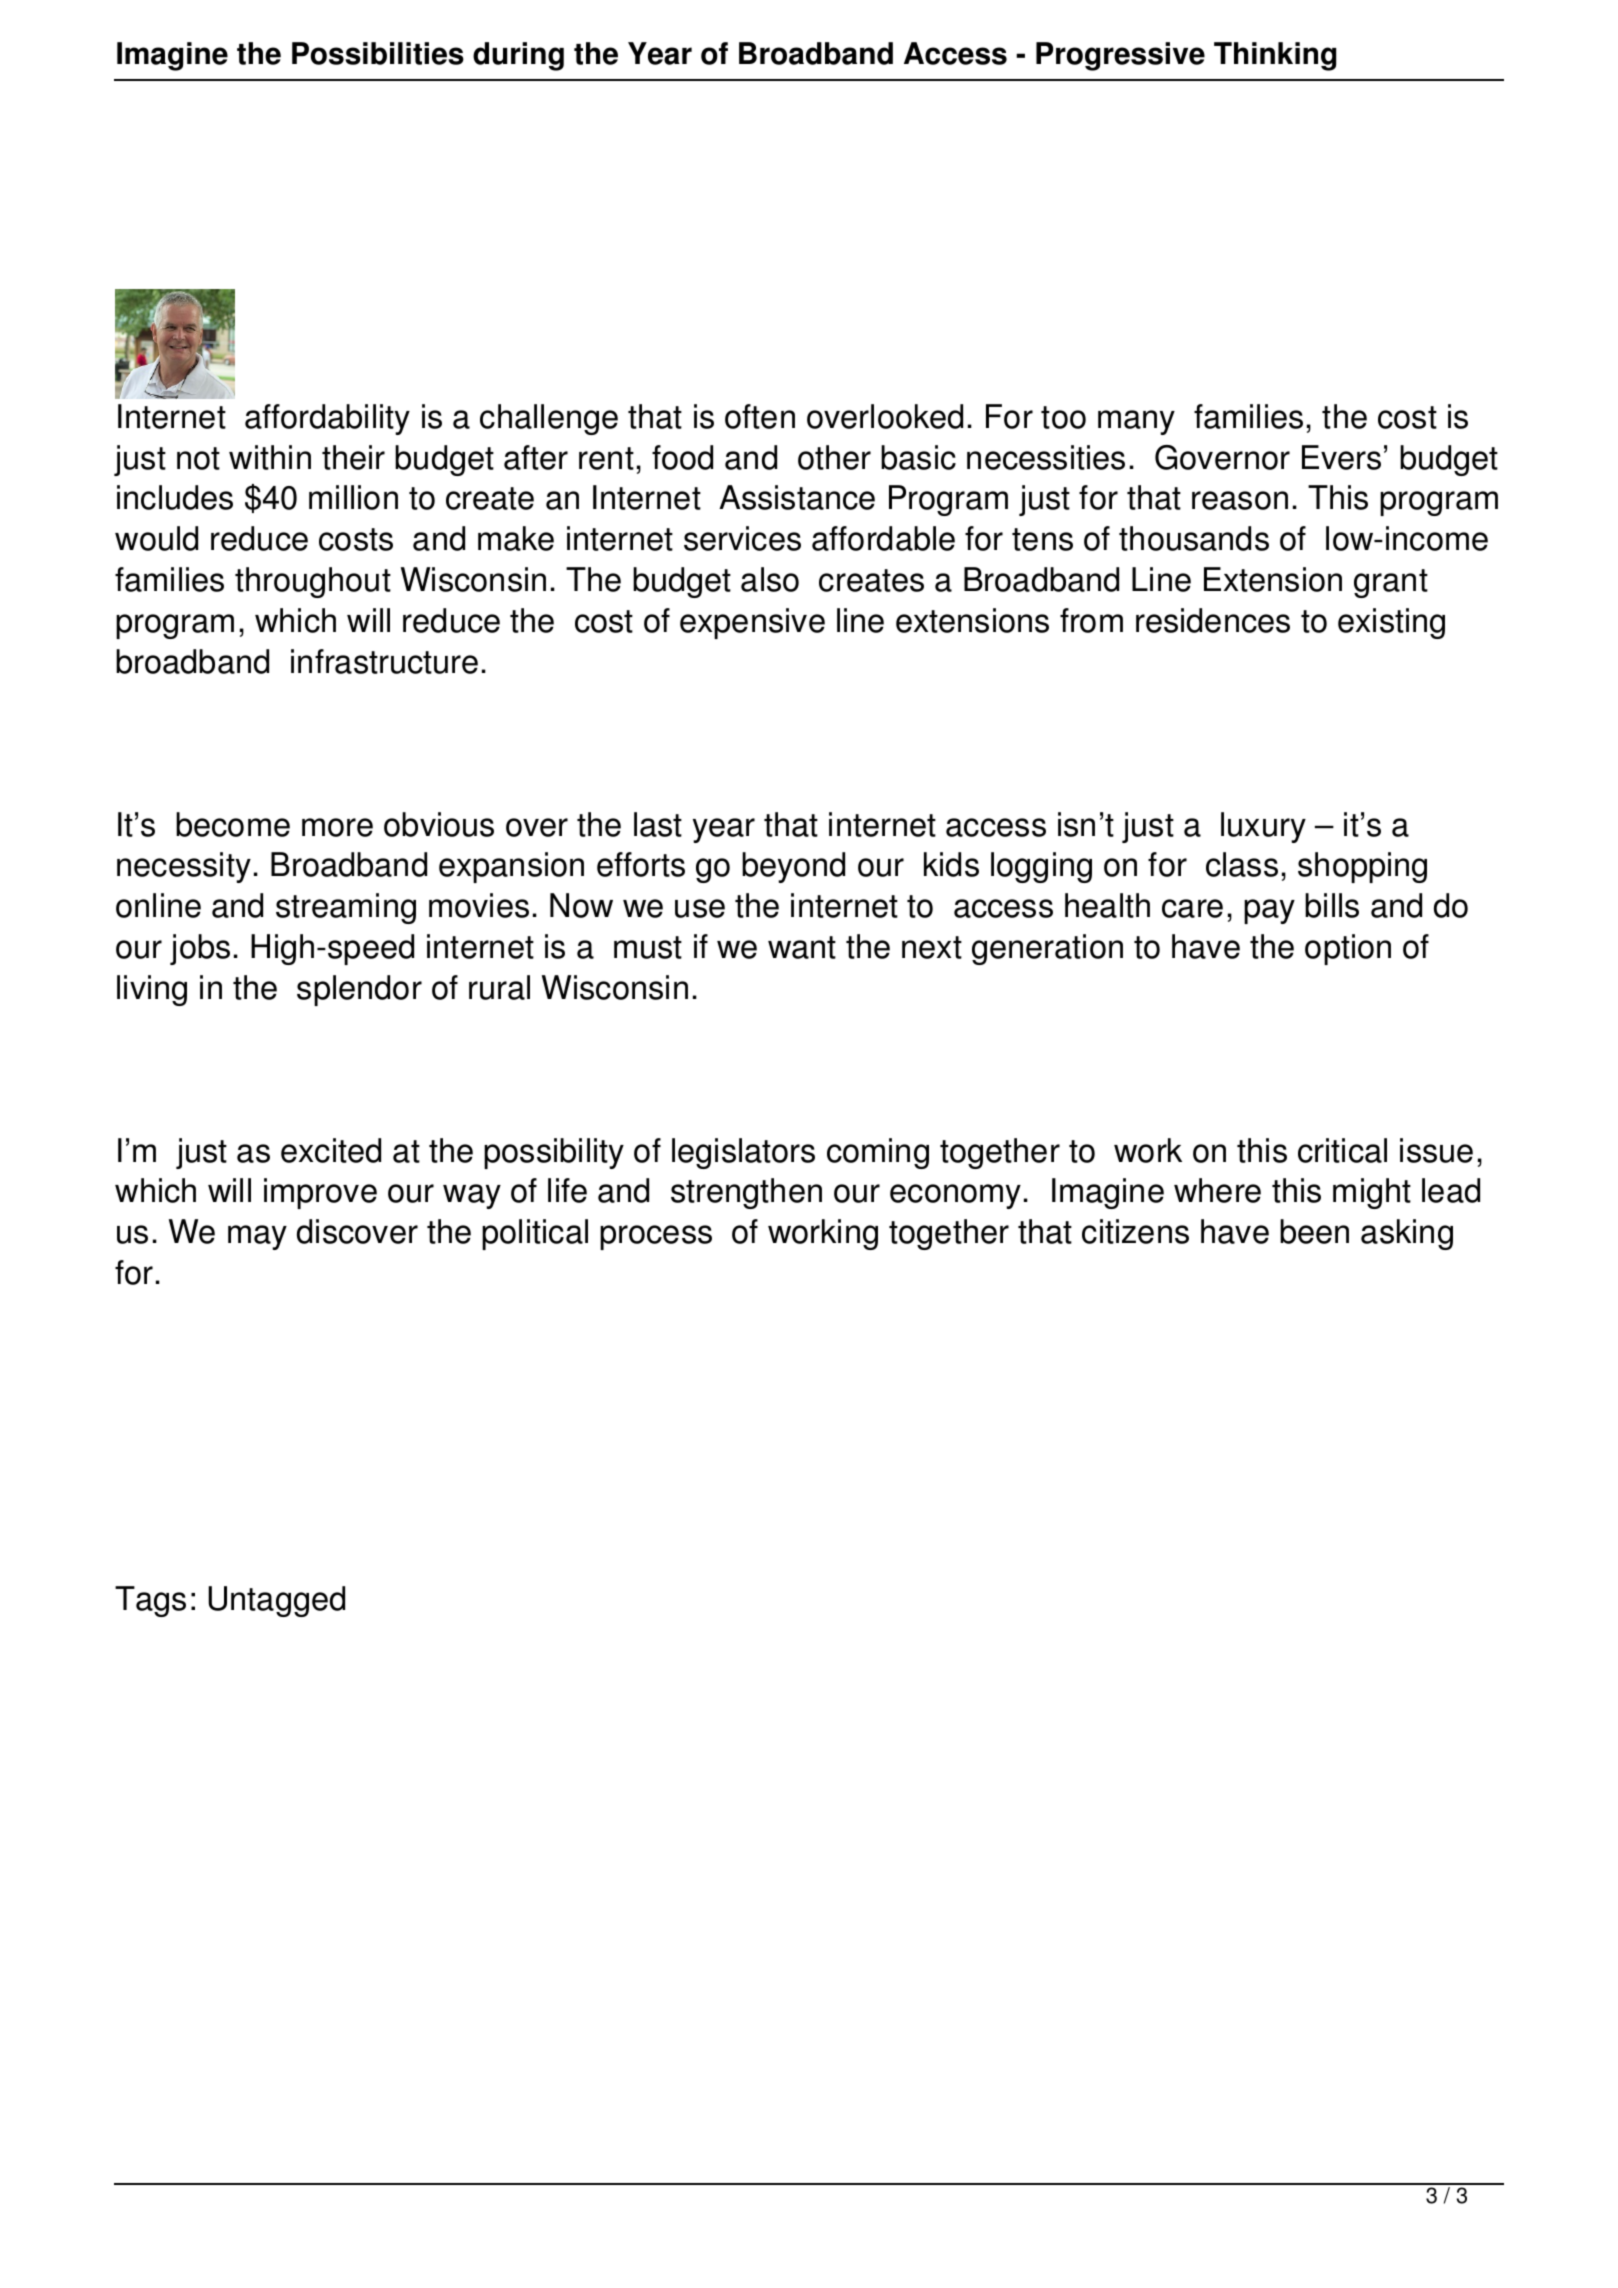 The width and height of the screenshot is (1618, 2288). I want to click on been, so click(1314, 1231).
